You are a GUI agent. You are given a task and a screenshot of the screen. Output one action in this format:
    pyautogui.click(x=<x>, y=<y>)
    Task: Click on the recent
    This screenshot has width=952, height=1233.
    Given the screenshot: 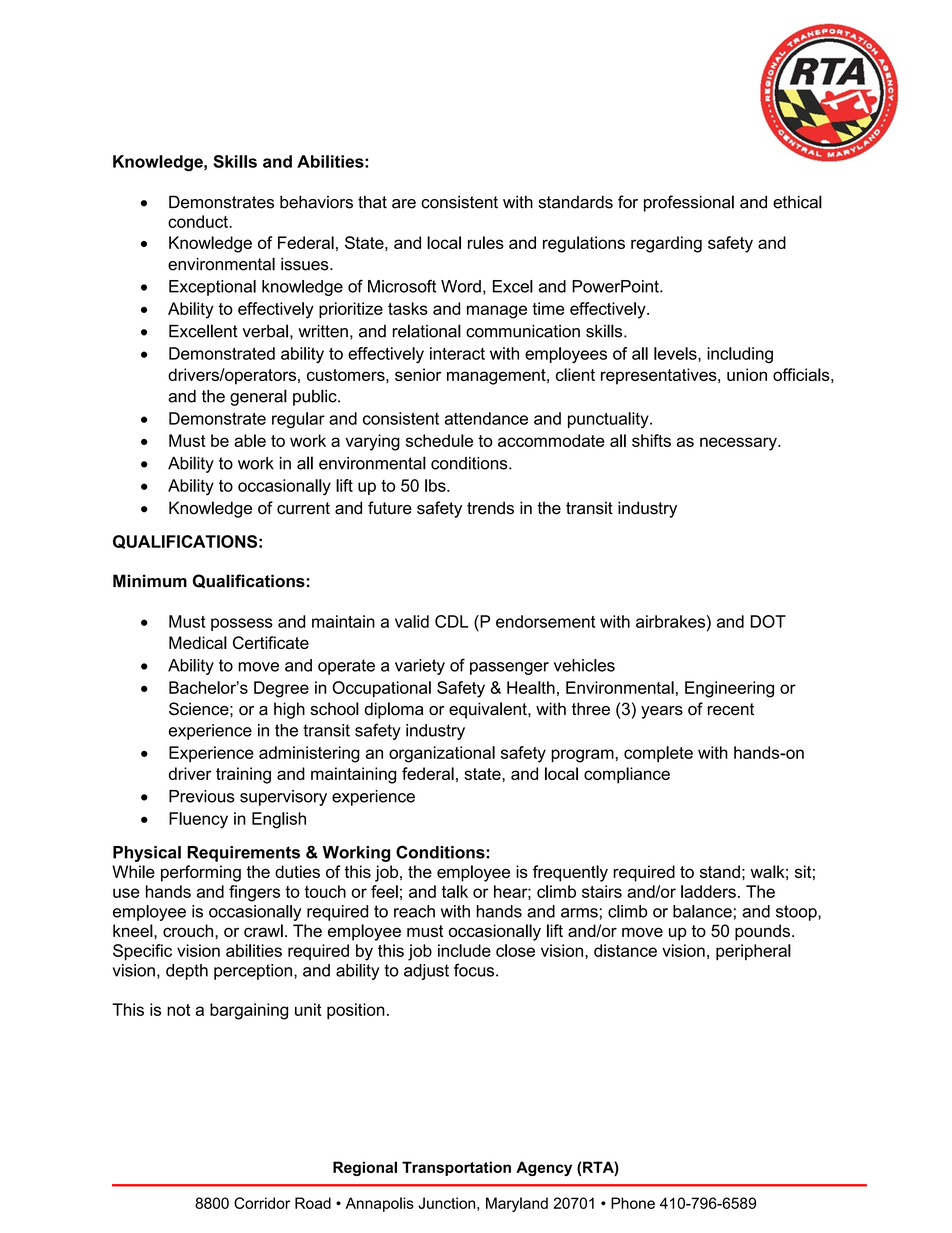 What is the action you would take?
    pyautogui.click(x=731, y=709)
